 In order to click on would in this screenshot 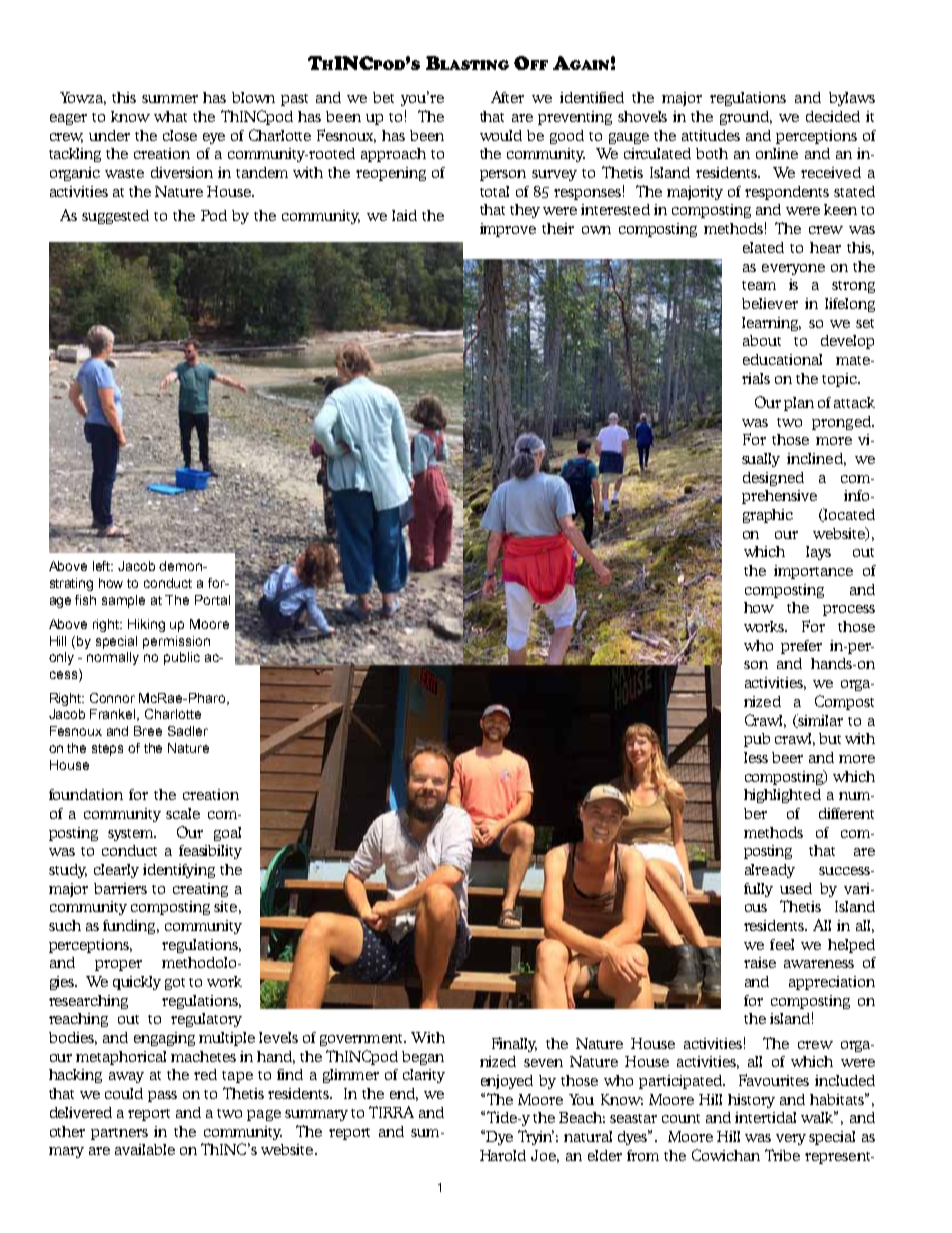, I will do `click(501, 135)`.
